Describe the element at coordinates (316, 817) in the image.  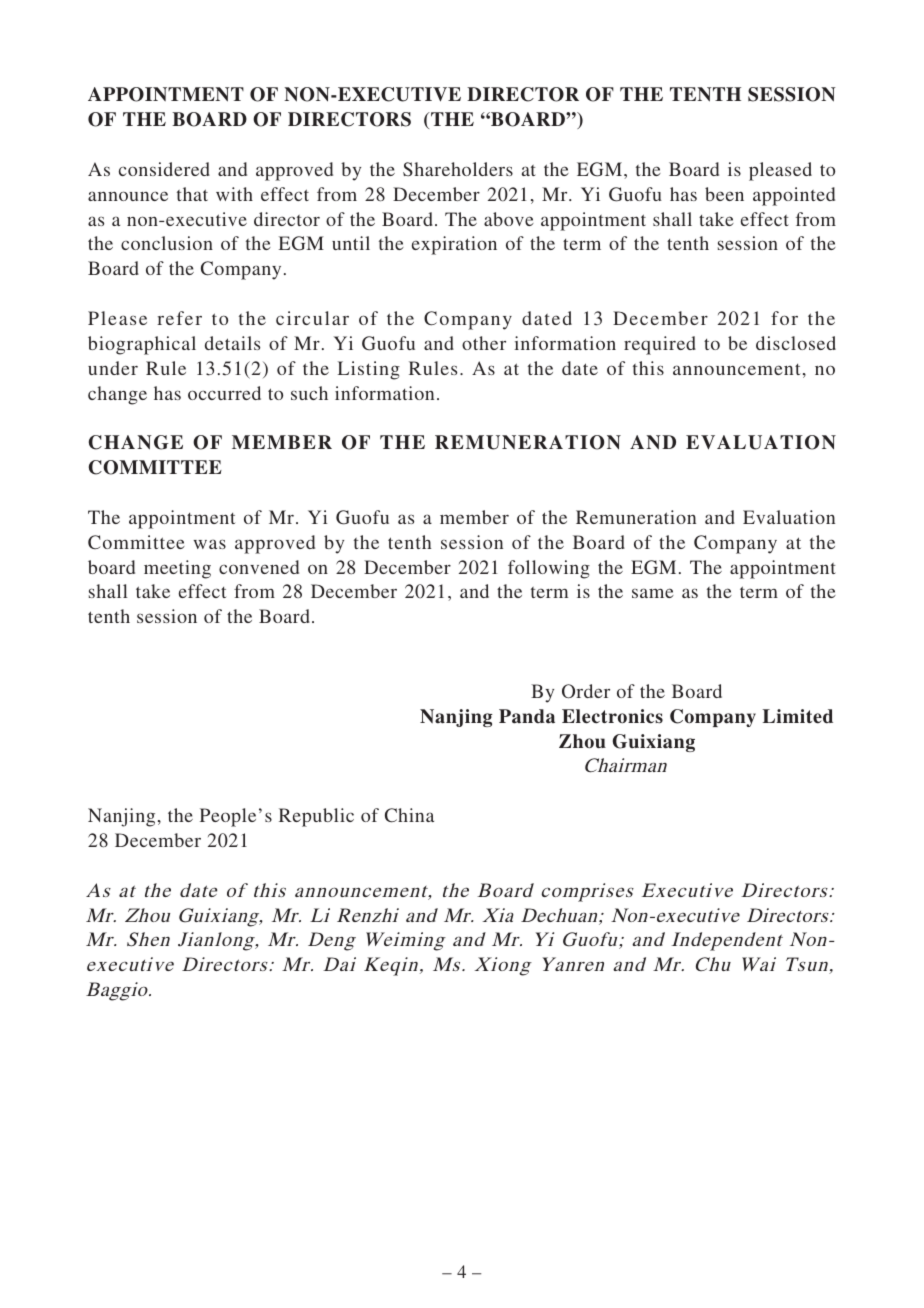
I see `Republic` at that location.
